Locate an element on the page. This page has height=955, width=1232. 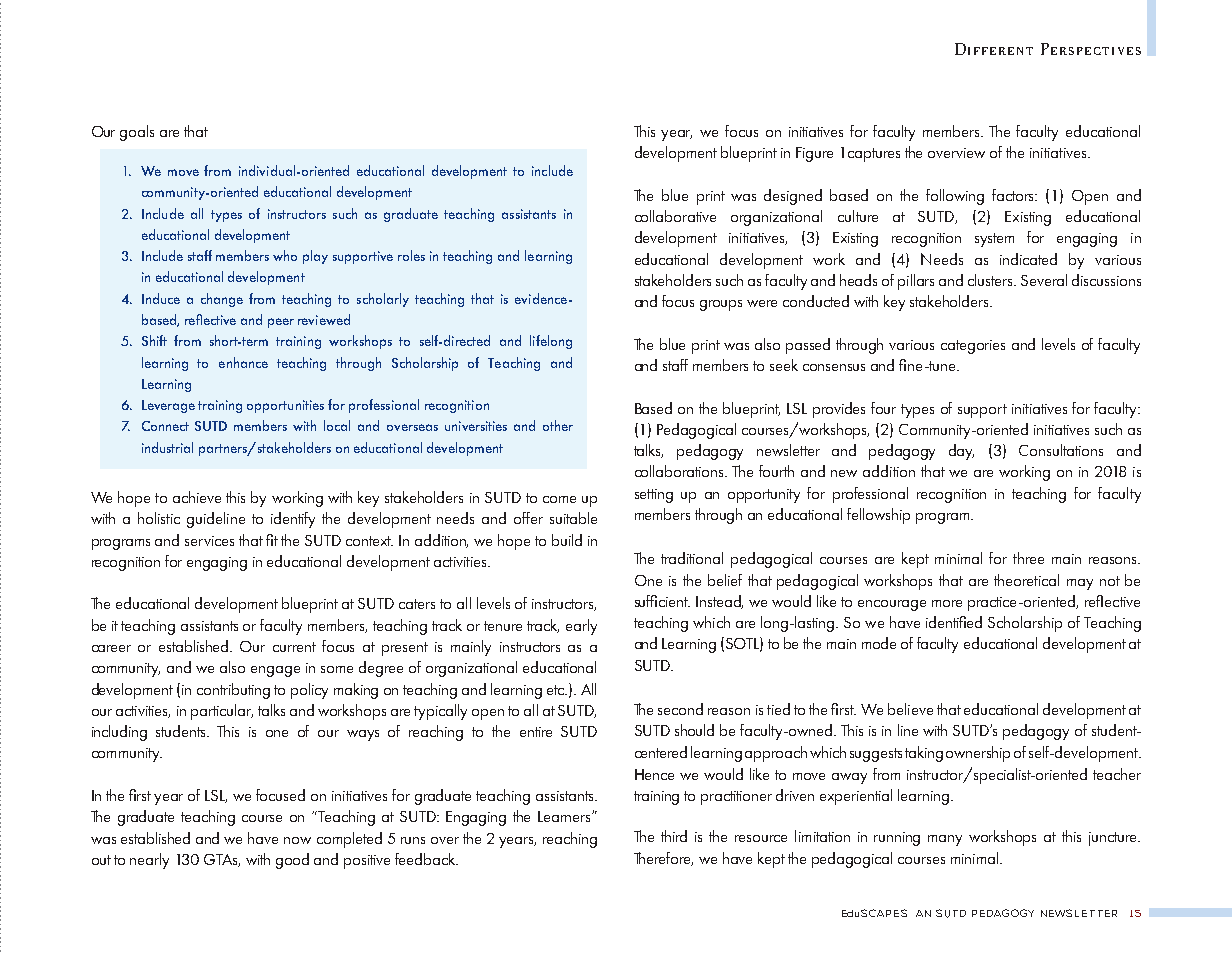
categories is located at coordinates (973, 347).
